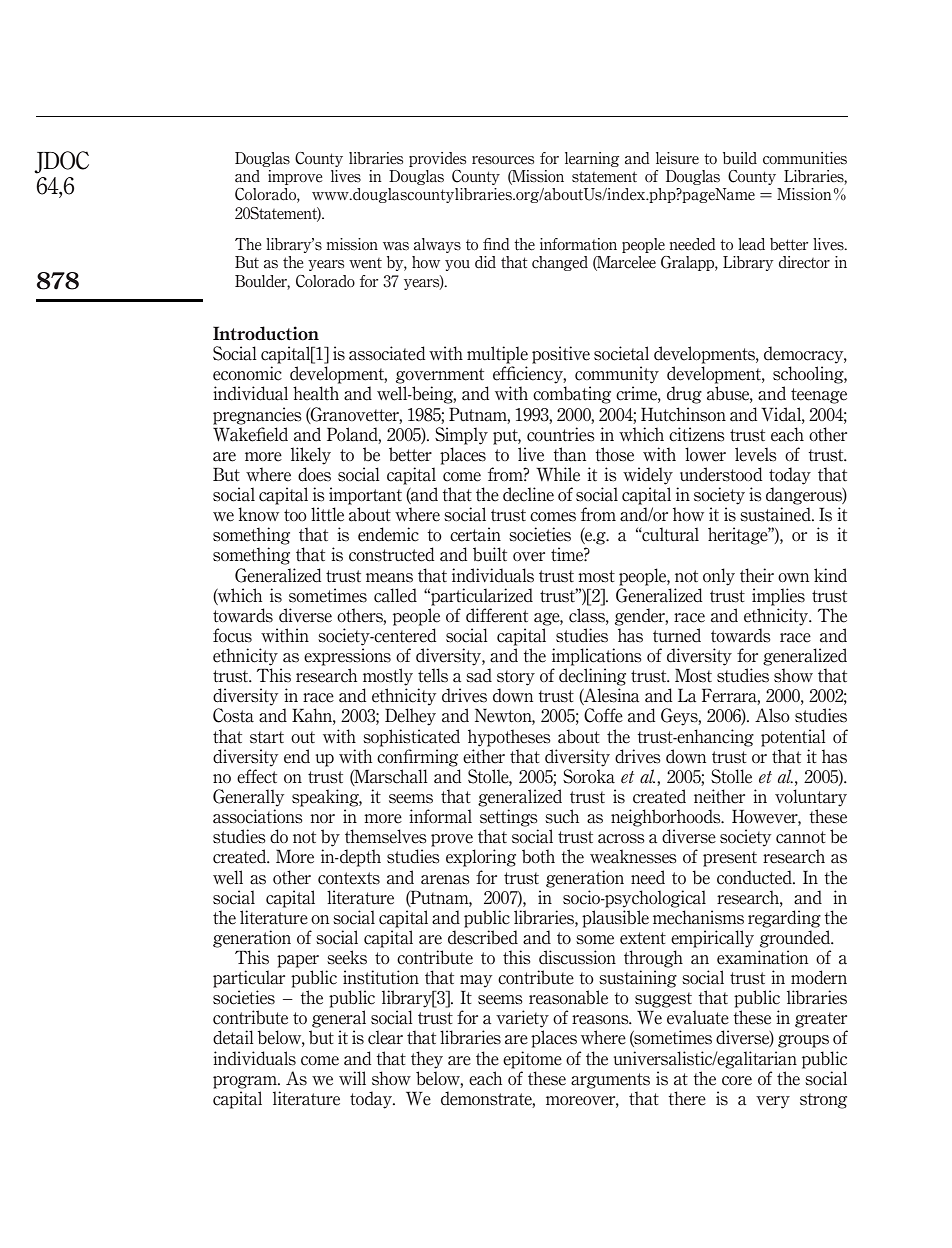 Image resolution: width=952 pixels, height=1248 pixels. What do you see at coordinates (737, 1081) in the image?
I see `core` at bounding box center [737, 1081].
